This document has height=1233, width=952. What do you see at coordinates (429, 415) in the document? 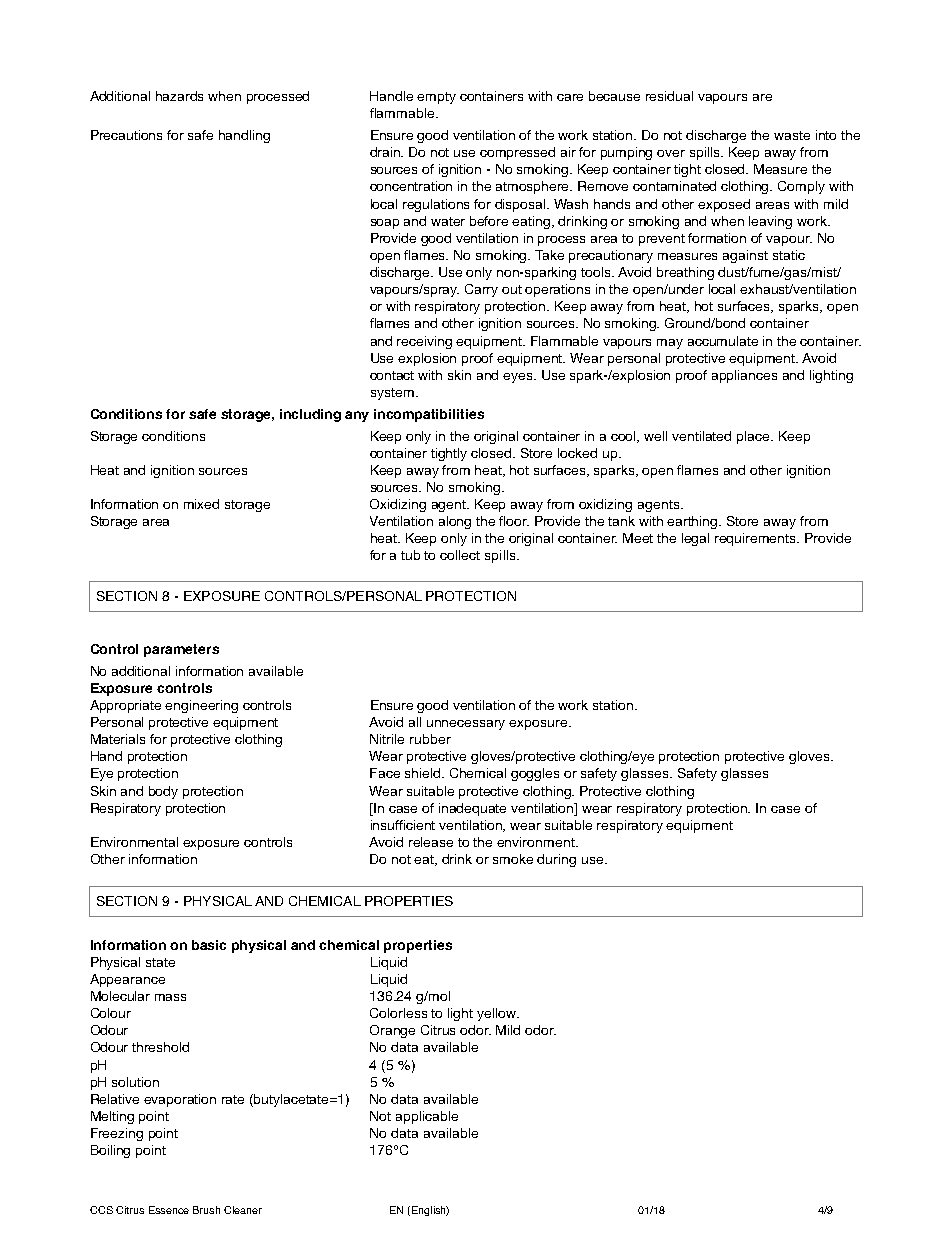
I see `incompatibilities` at bounding box center [429, 415].
